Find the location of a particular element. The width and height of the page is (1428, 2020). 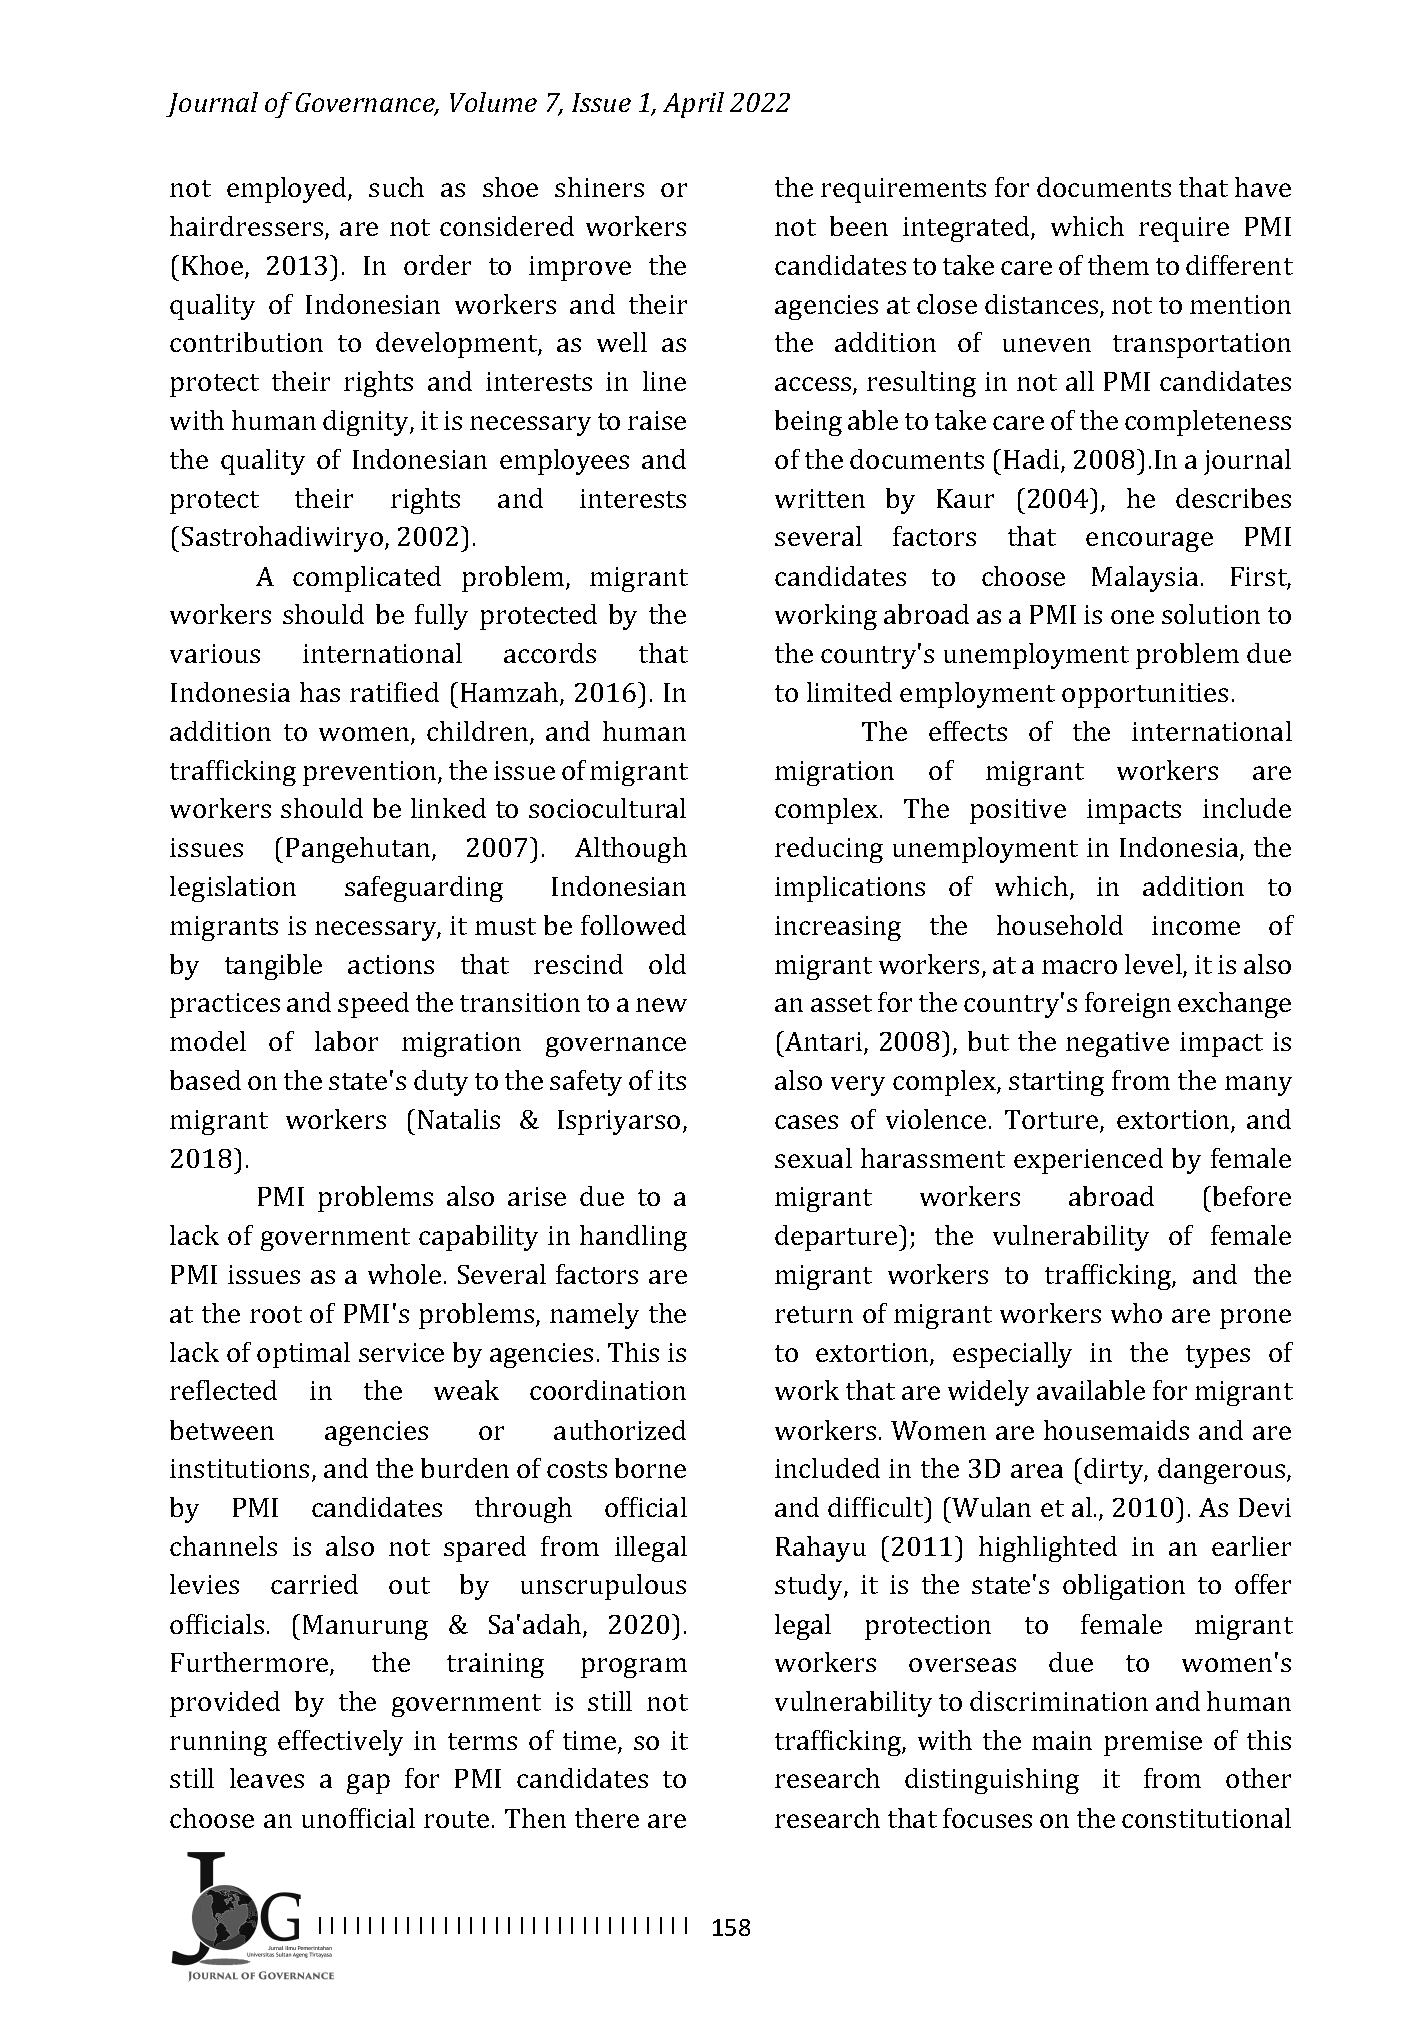

whole is located at coordinates (404, 1274).
